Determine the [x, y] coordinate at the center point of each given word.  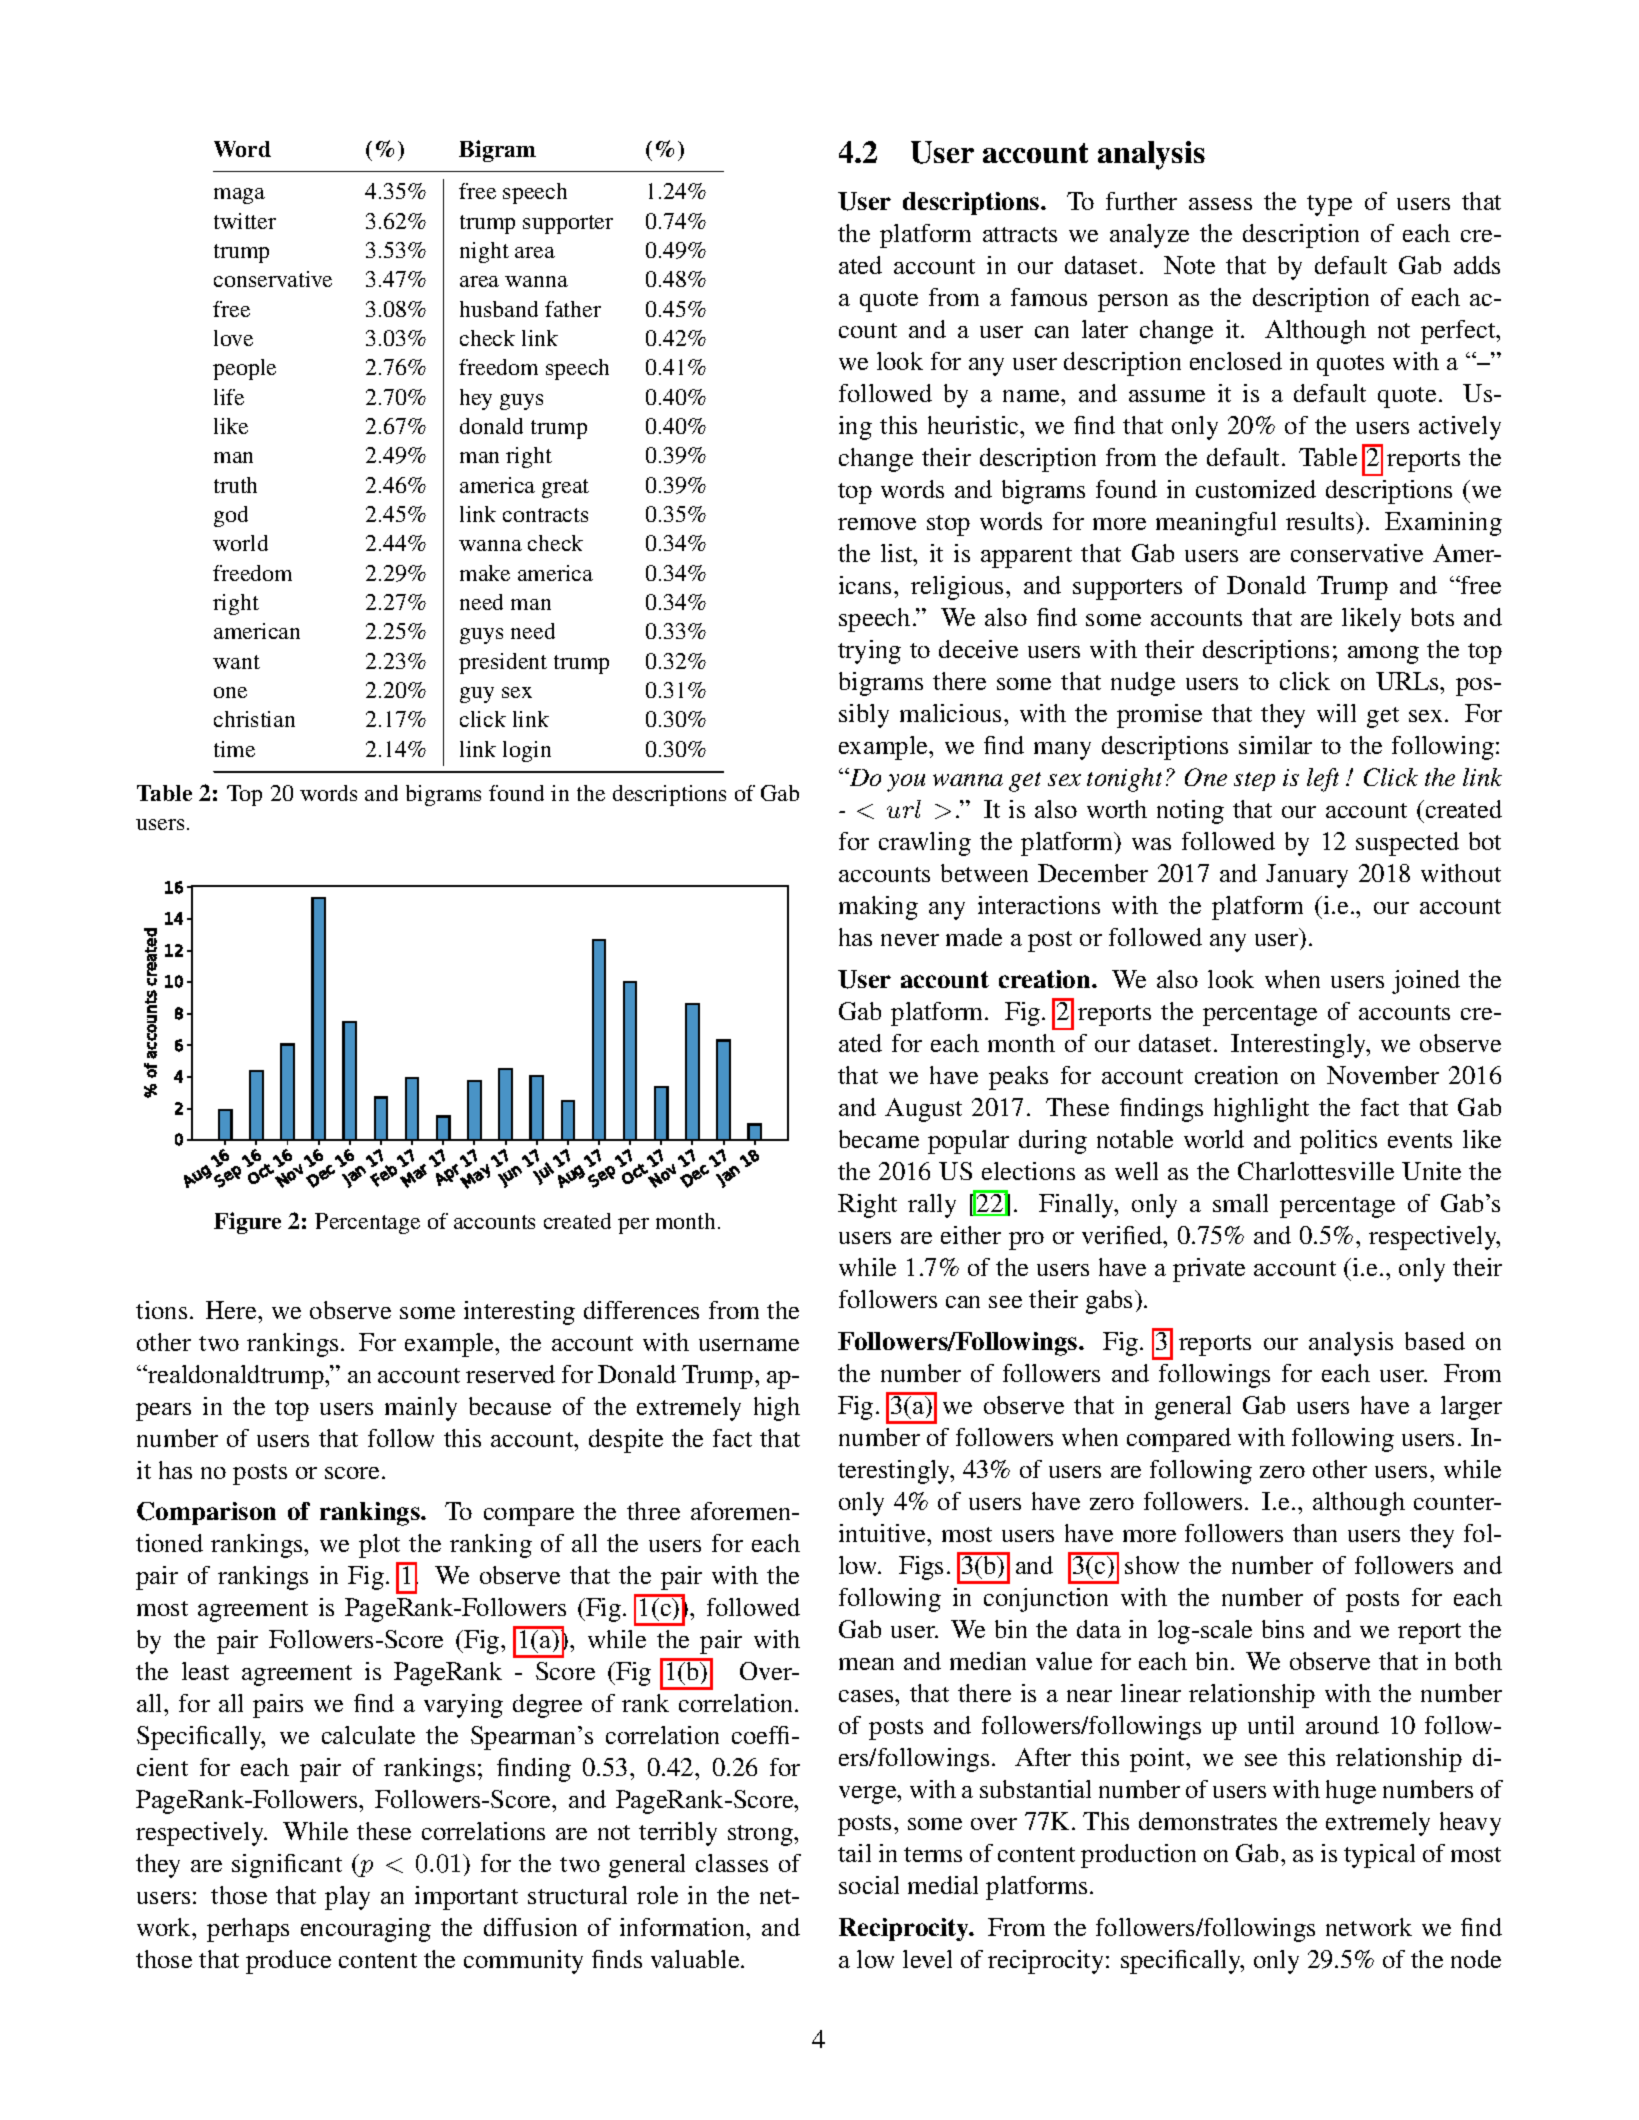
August [923, 1110]
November [1383, 1075]
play [347, 1898]
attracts [1020, 234]
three [653, 1511]
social [869, 1885]
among [1383, 655]
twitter [245, 221]
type [1329, 205]
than [1315, 1533]
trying [869, 652]
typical [1379, 1856]
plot [379, 1546]
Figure [247, 1223]
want [236, 662]
